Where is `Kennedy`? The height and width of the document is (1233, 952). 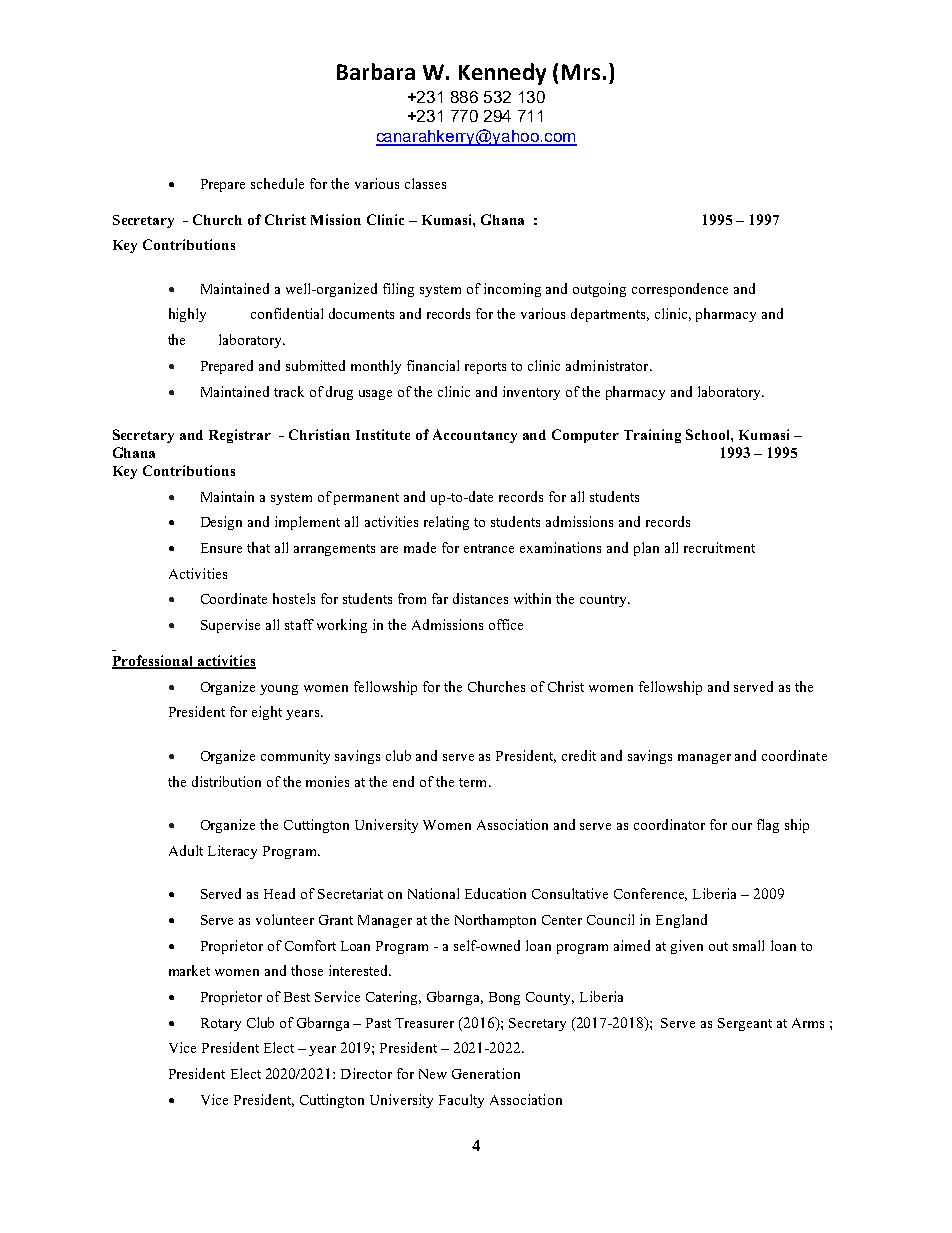
Kennedy is located at coordinates (502, 74).
